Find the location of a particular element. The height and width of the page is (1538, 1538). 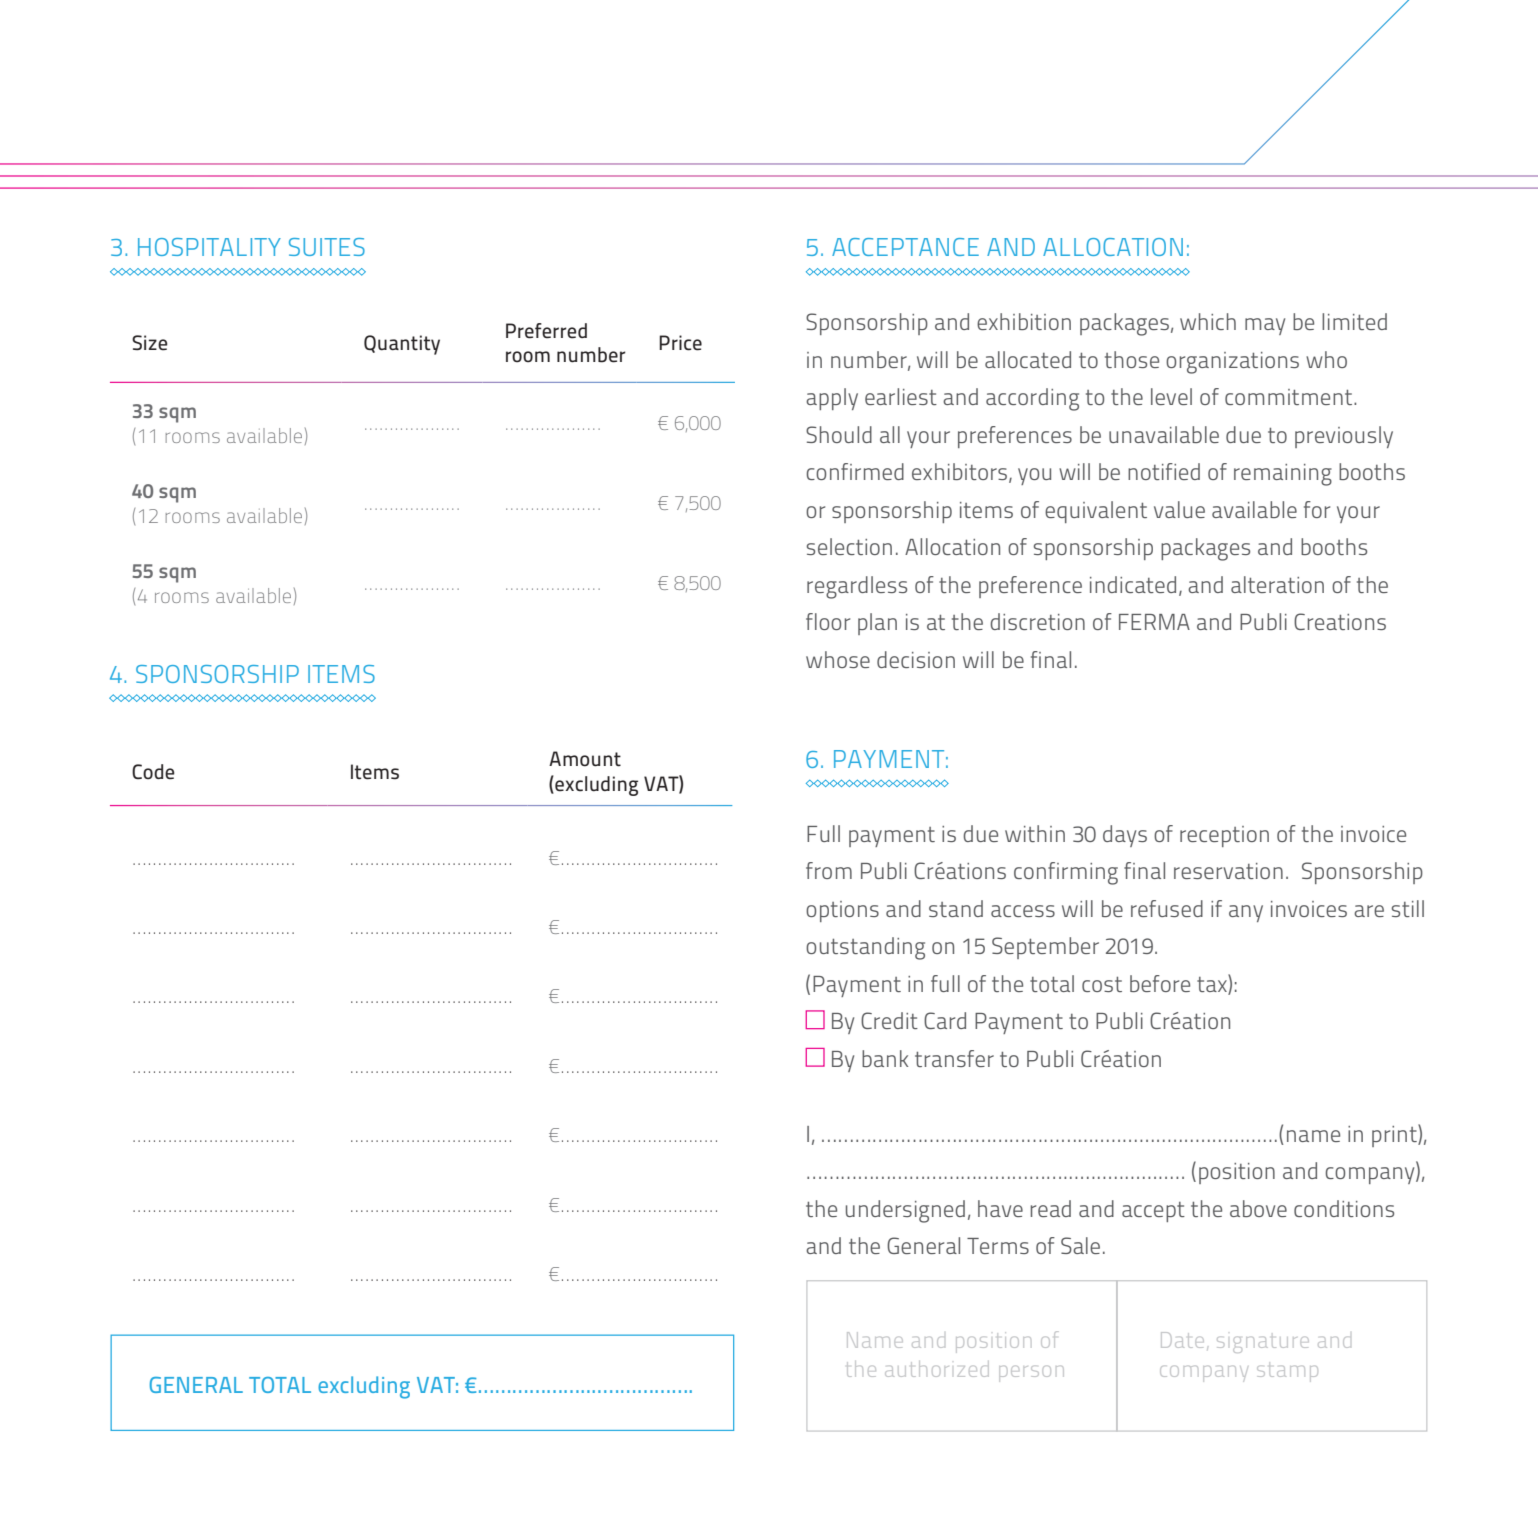

from is located at coordinates (829, 870).
